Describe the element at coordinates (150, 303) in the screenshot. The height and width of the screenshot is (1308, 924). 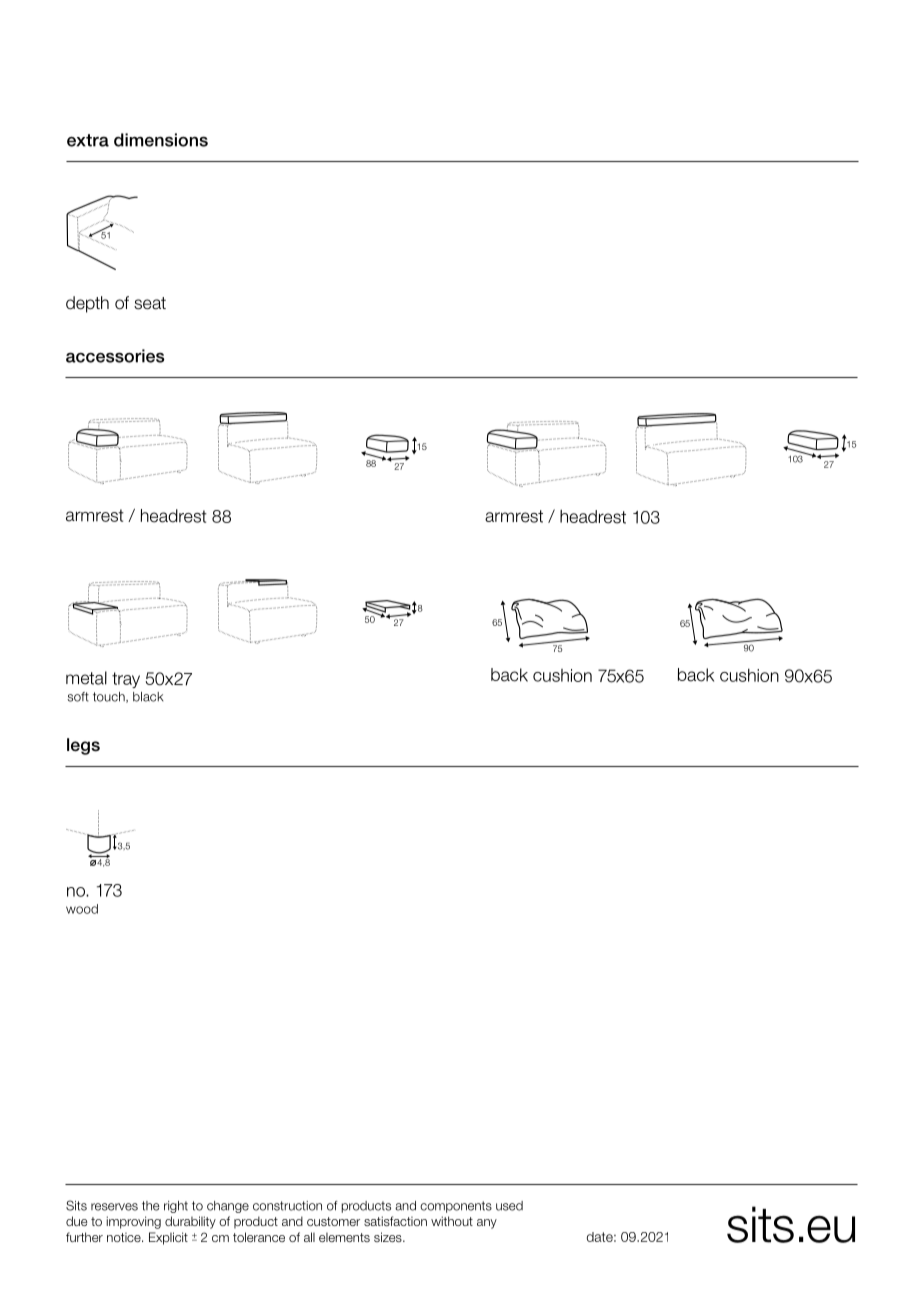
I see `seat` at that location.
